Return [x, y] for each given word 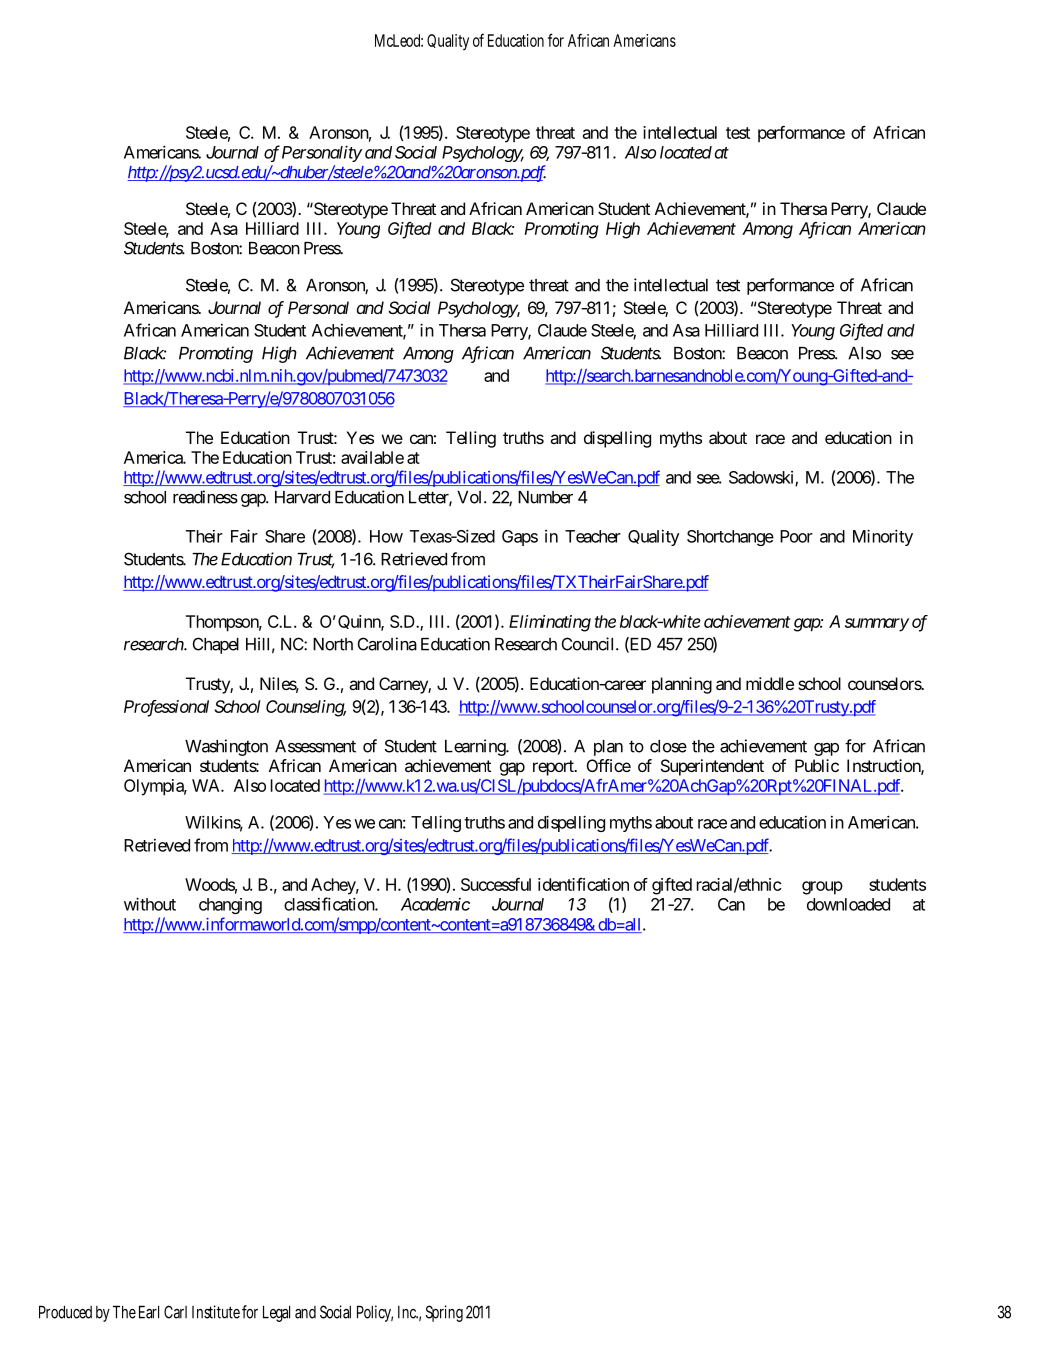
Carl [175, 1312]
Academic [435, 904]
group [822, 888]
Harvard [302, 497]
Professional [166, 708]
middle [770, 683]
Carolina [387, 644]
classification [330, 904]
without [150, 904]
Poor [796, 536]
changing [230, 906]
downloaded [848, 904]
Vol [471, 497]
